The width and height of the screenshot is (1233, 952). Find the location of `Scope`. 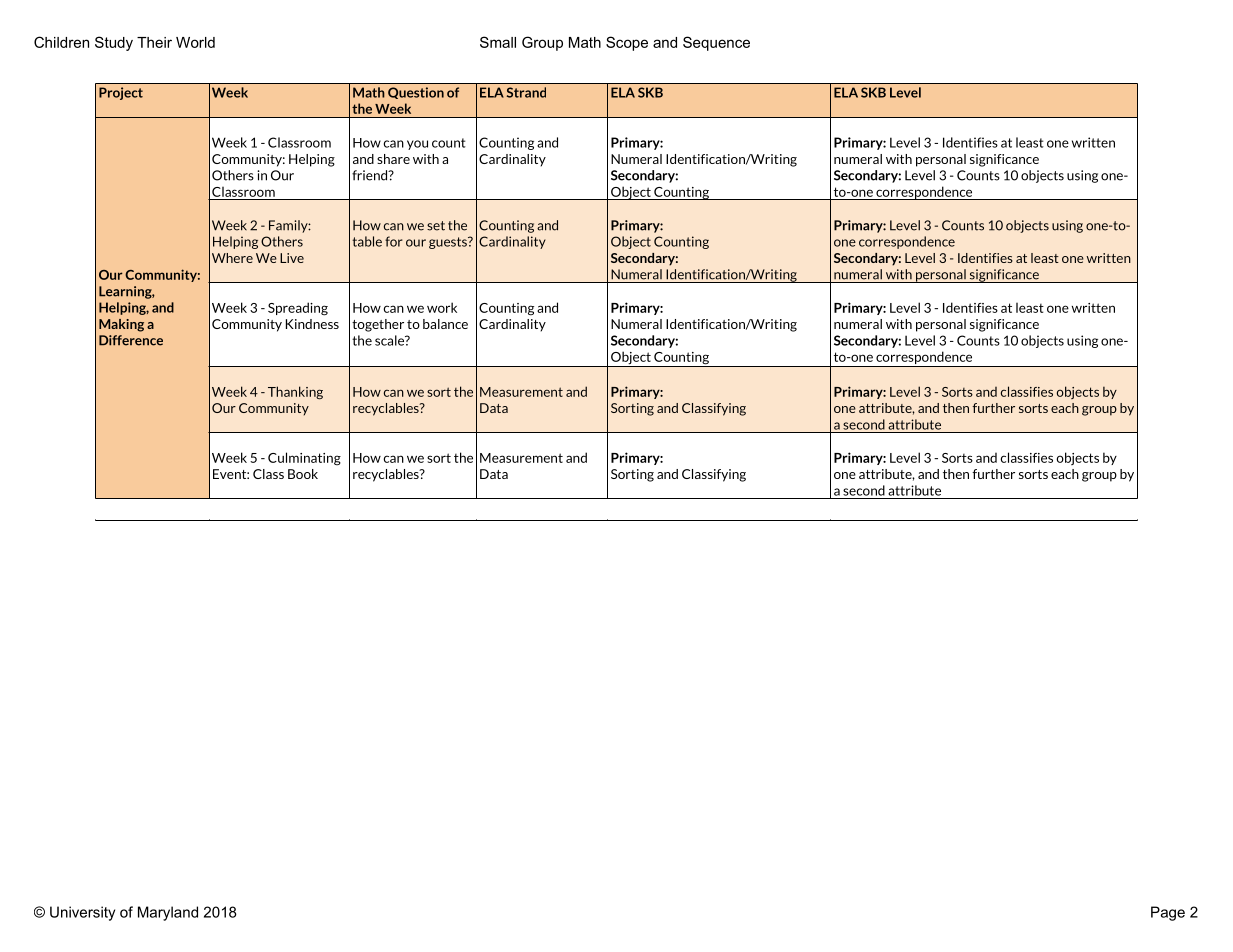

Scope is located at coordinates (627, 43).
